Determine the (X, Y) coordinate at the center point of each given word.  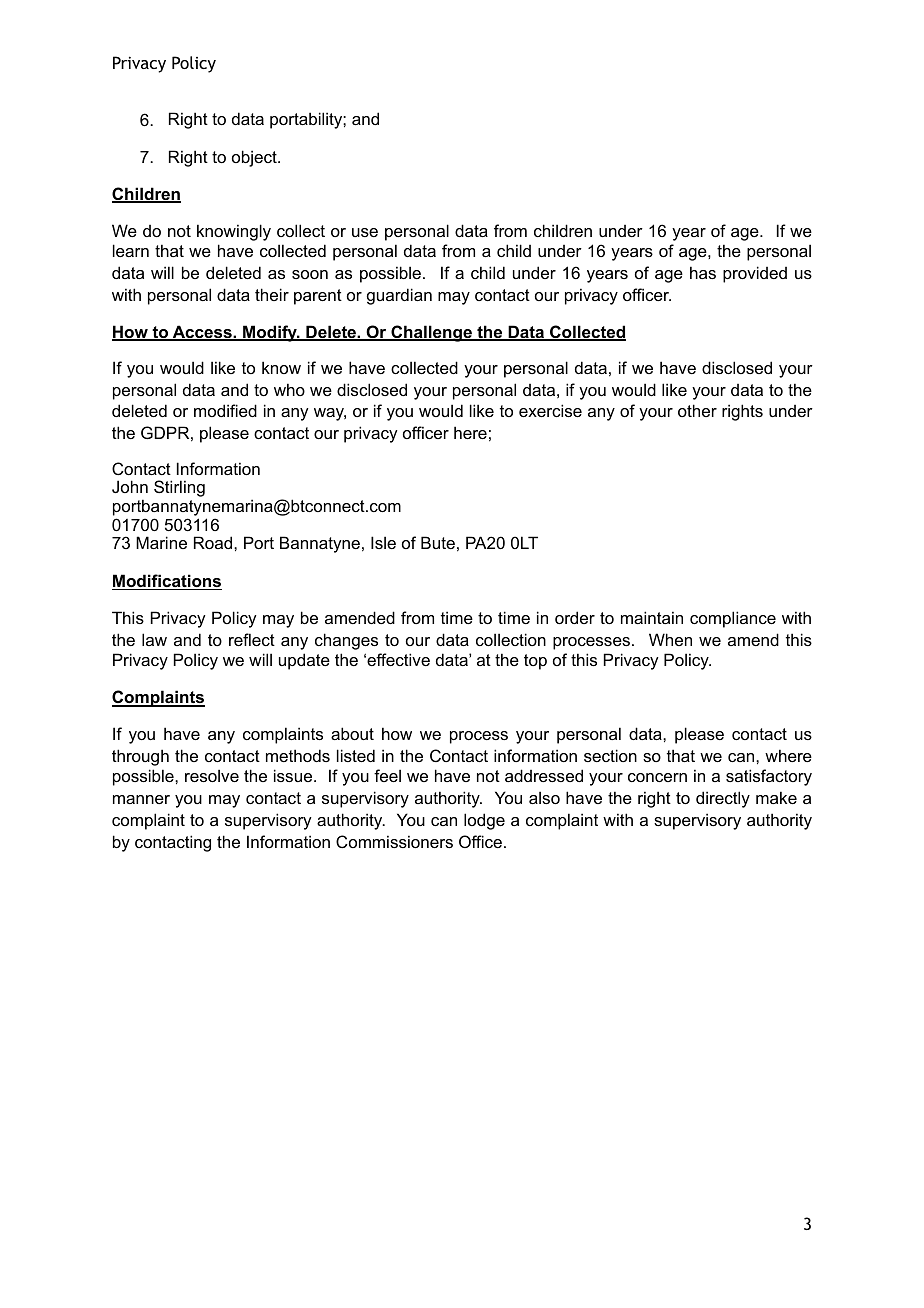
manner (141, 799)
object (255, 158)
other (697, 410)
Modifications (167, 582)
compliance (733, 619)
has (703, 272)
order (575, 617)
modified (225, 410)
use (365, 232)
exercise (550, 410)
